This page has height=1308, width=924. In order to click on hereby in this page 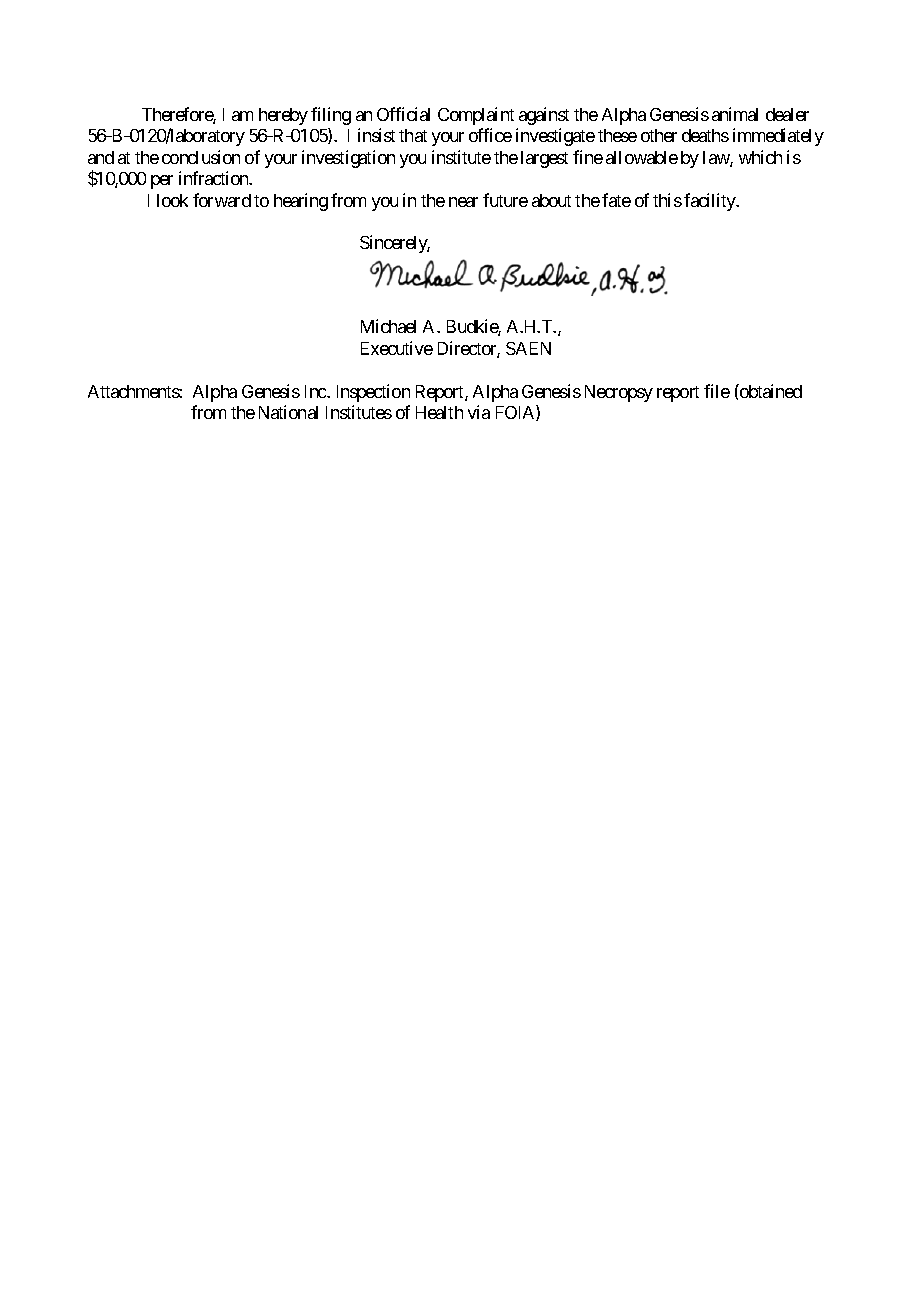, I will do `click(283, 116)`.
